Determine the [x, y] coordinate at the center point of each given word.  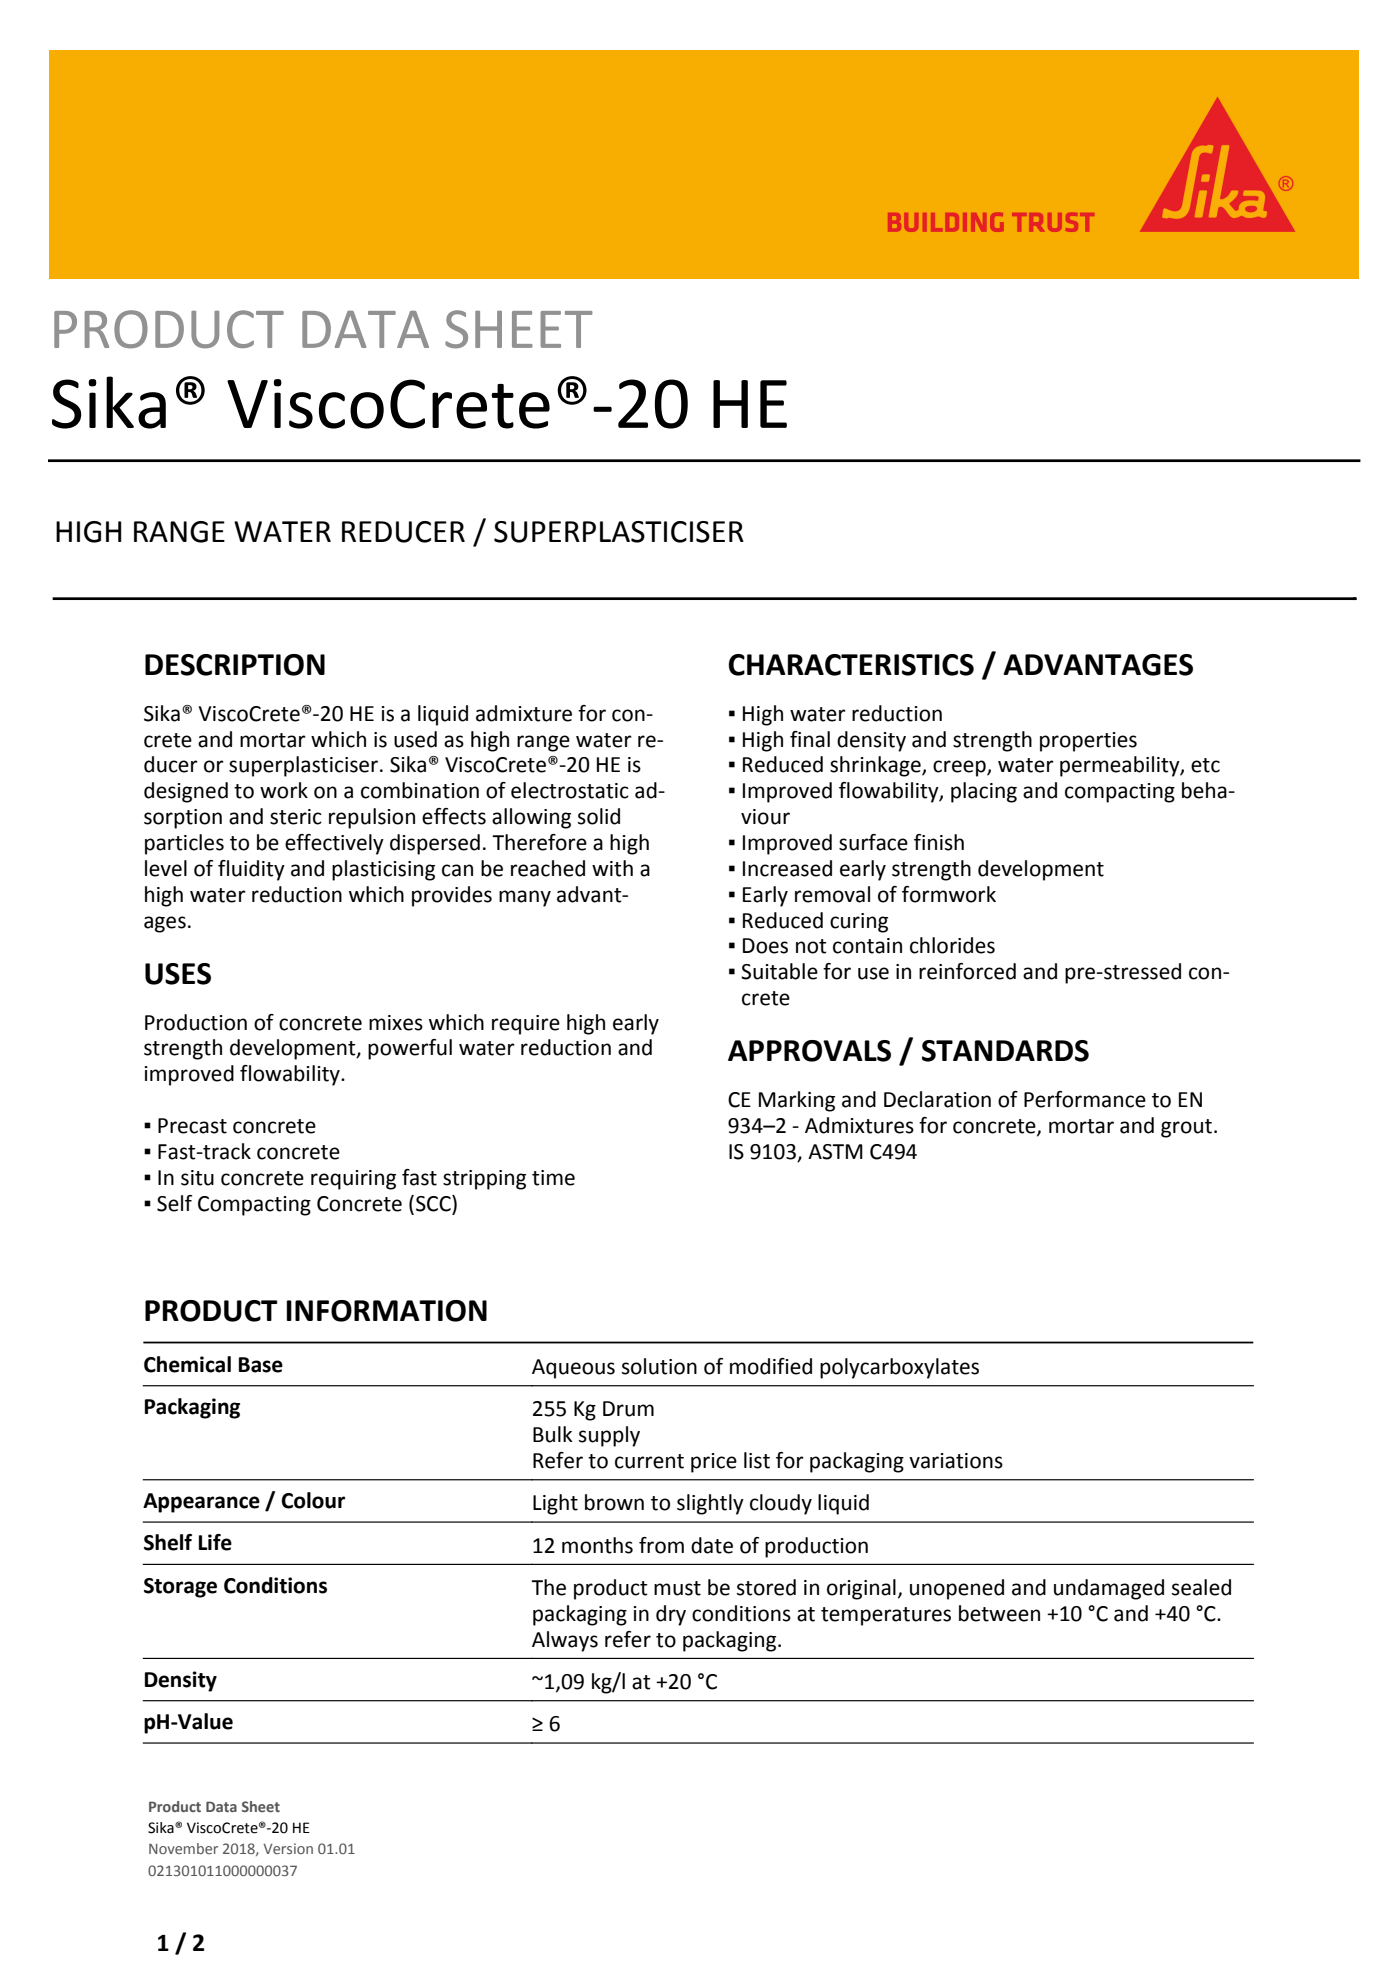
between [999, 1613]
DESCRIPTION [235, 665]
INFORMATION [386, 1311]
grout [1186, 1128]
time [553, 1178]
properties [1088, 742]
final [810, 739]
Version [288, 1848]
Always [565, 1641]
